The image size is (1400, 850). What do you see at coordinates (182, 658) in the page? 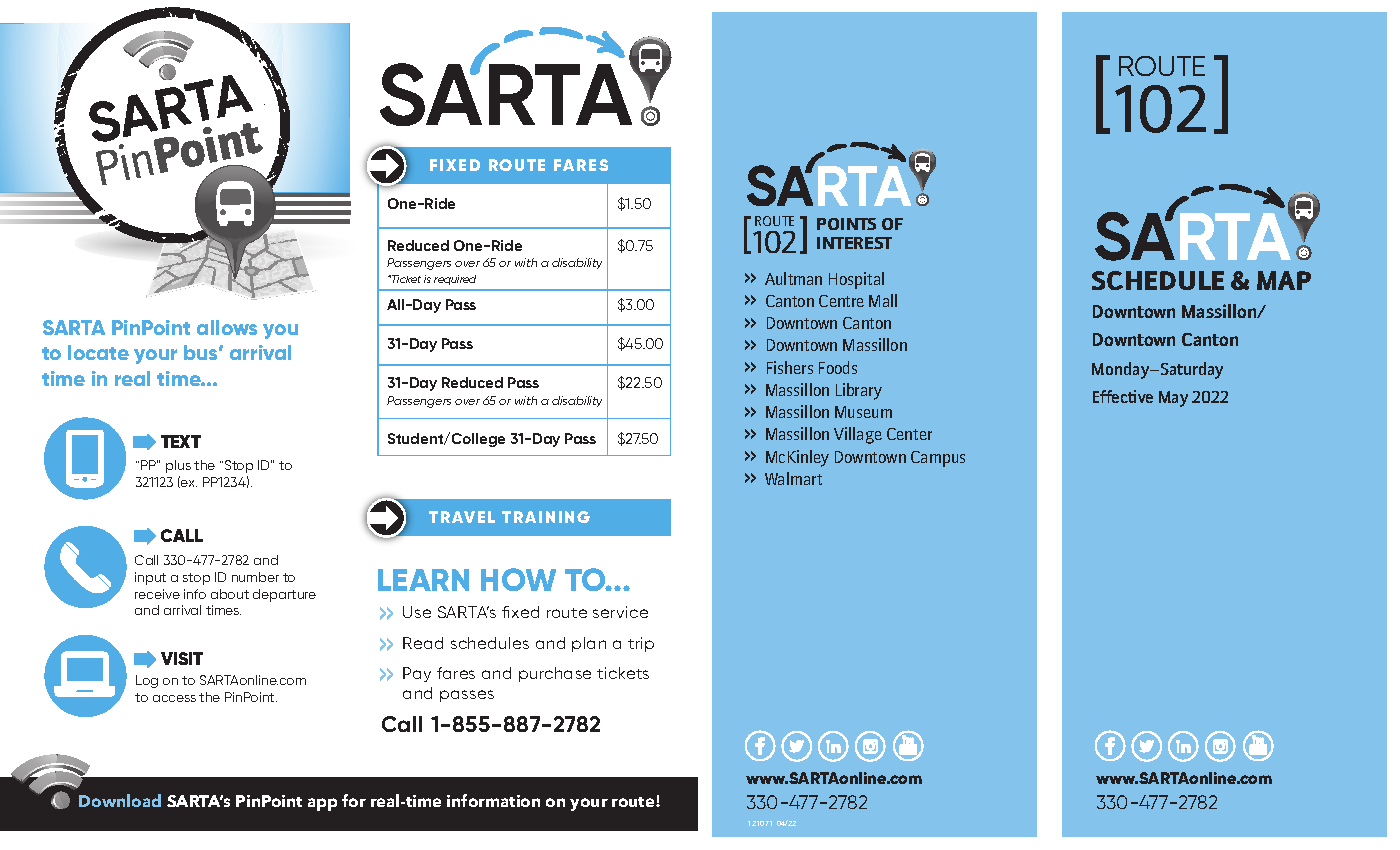
I see `VISIT` at bounding box center [182, 658].
